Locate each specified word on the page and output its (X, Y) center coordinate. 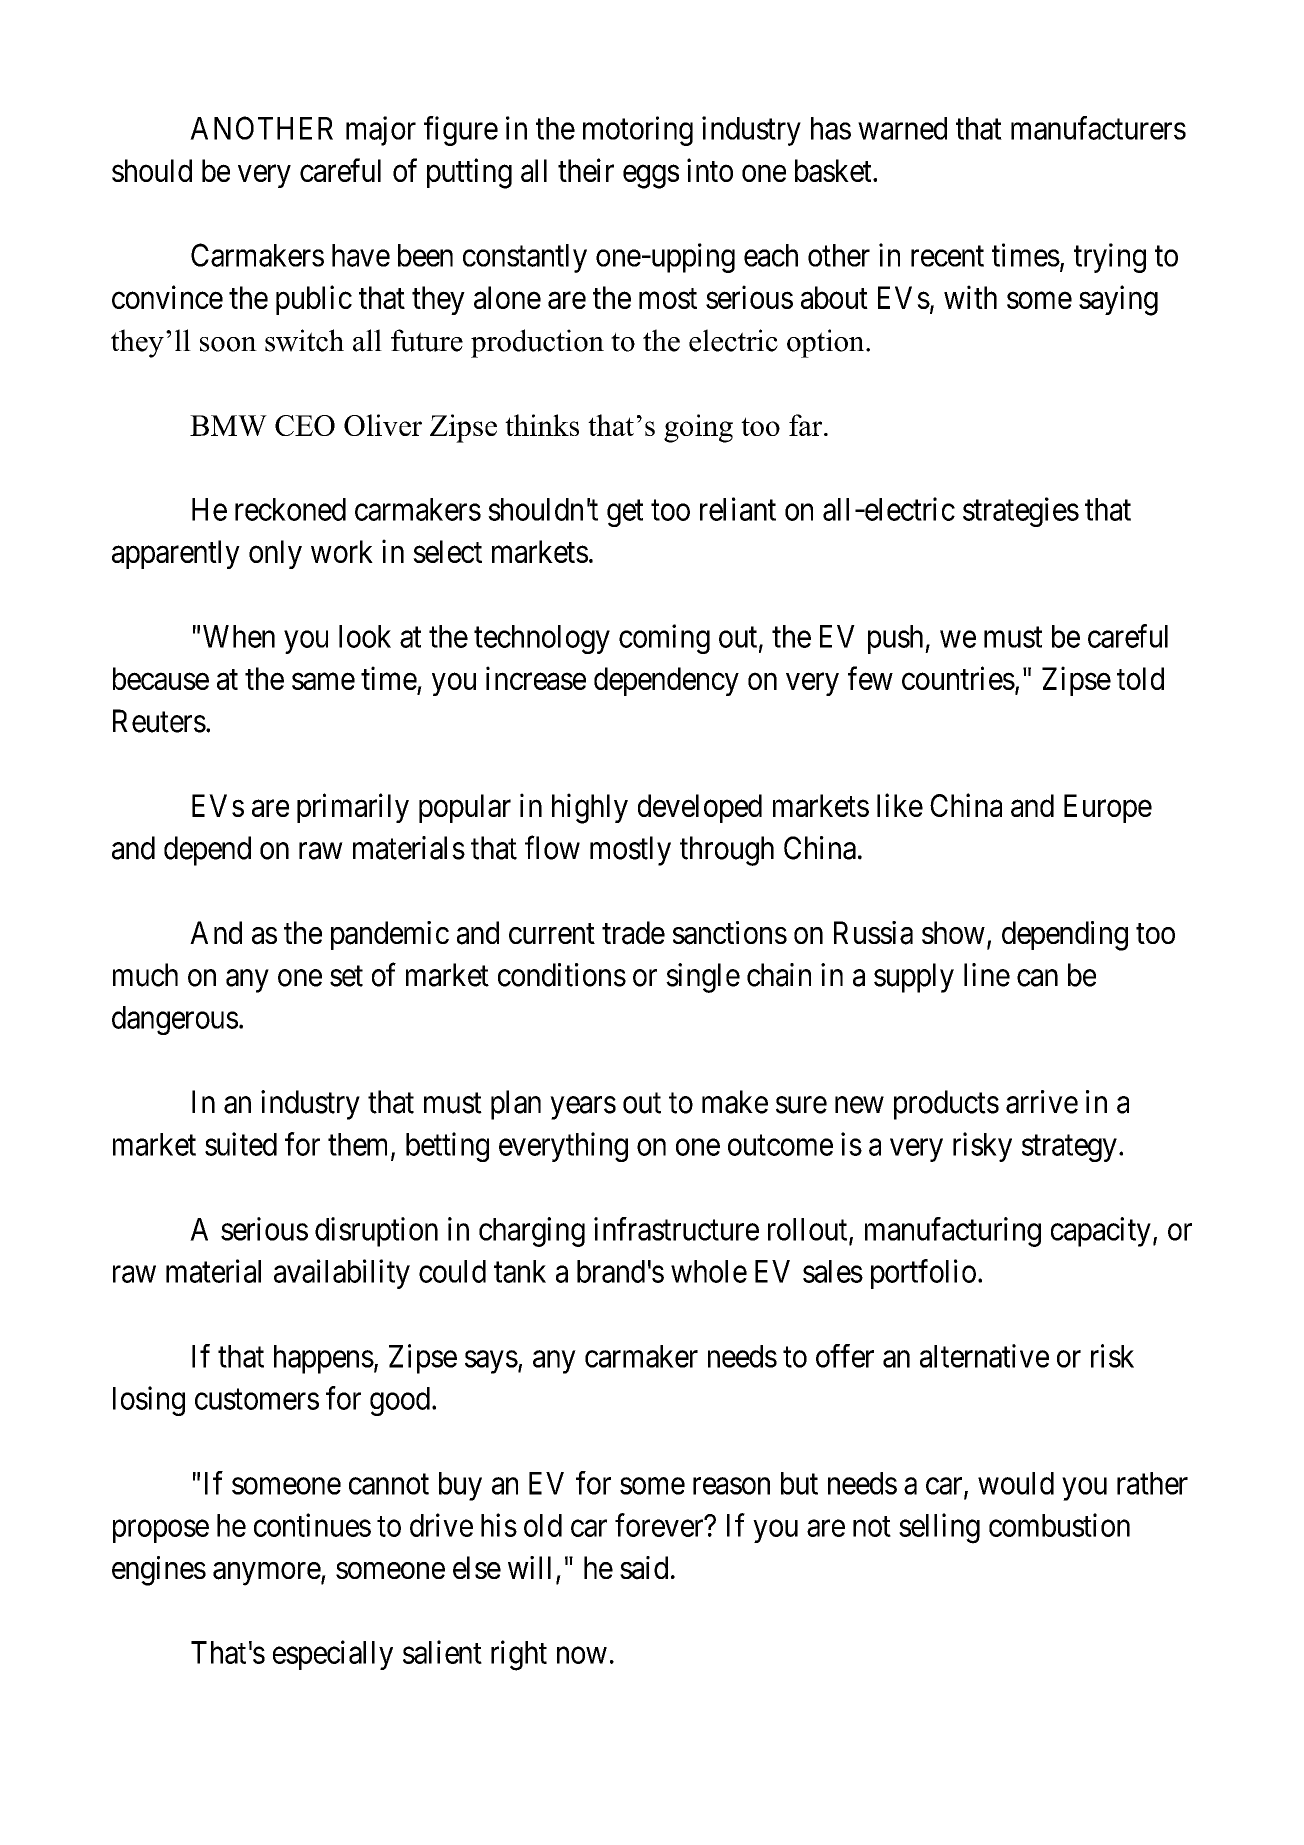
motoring (638, 131)
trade (633, 933)
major (381, 131)
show (953, 932)
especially (333, 1655)
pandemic (390, 935)
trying (1110, 258)
